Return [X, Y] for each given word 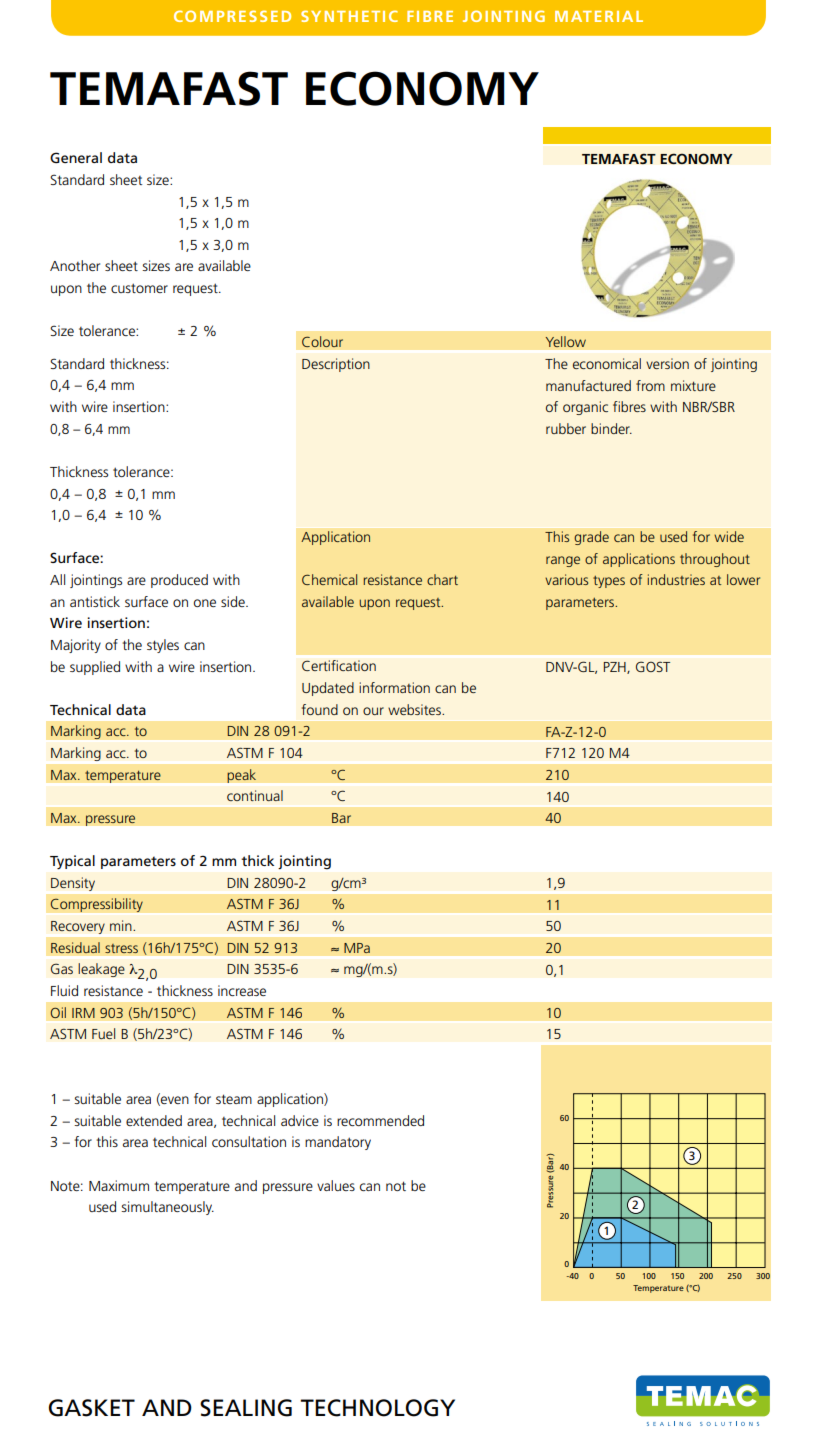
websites [415, 709]
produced [179, 581]
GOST [653, 666]
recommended [380, 1120]
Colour [322, 342]
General [76, 157]
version [667, 363]
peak [241, 776]
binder [611, 428]
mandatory [338, 1143]
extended [154, 1120]
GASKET [92, 1408]
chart [442, 579]
